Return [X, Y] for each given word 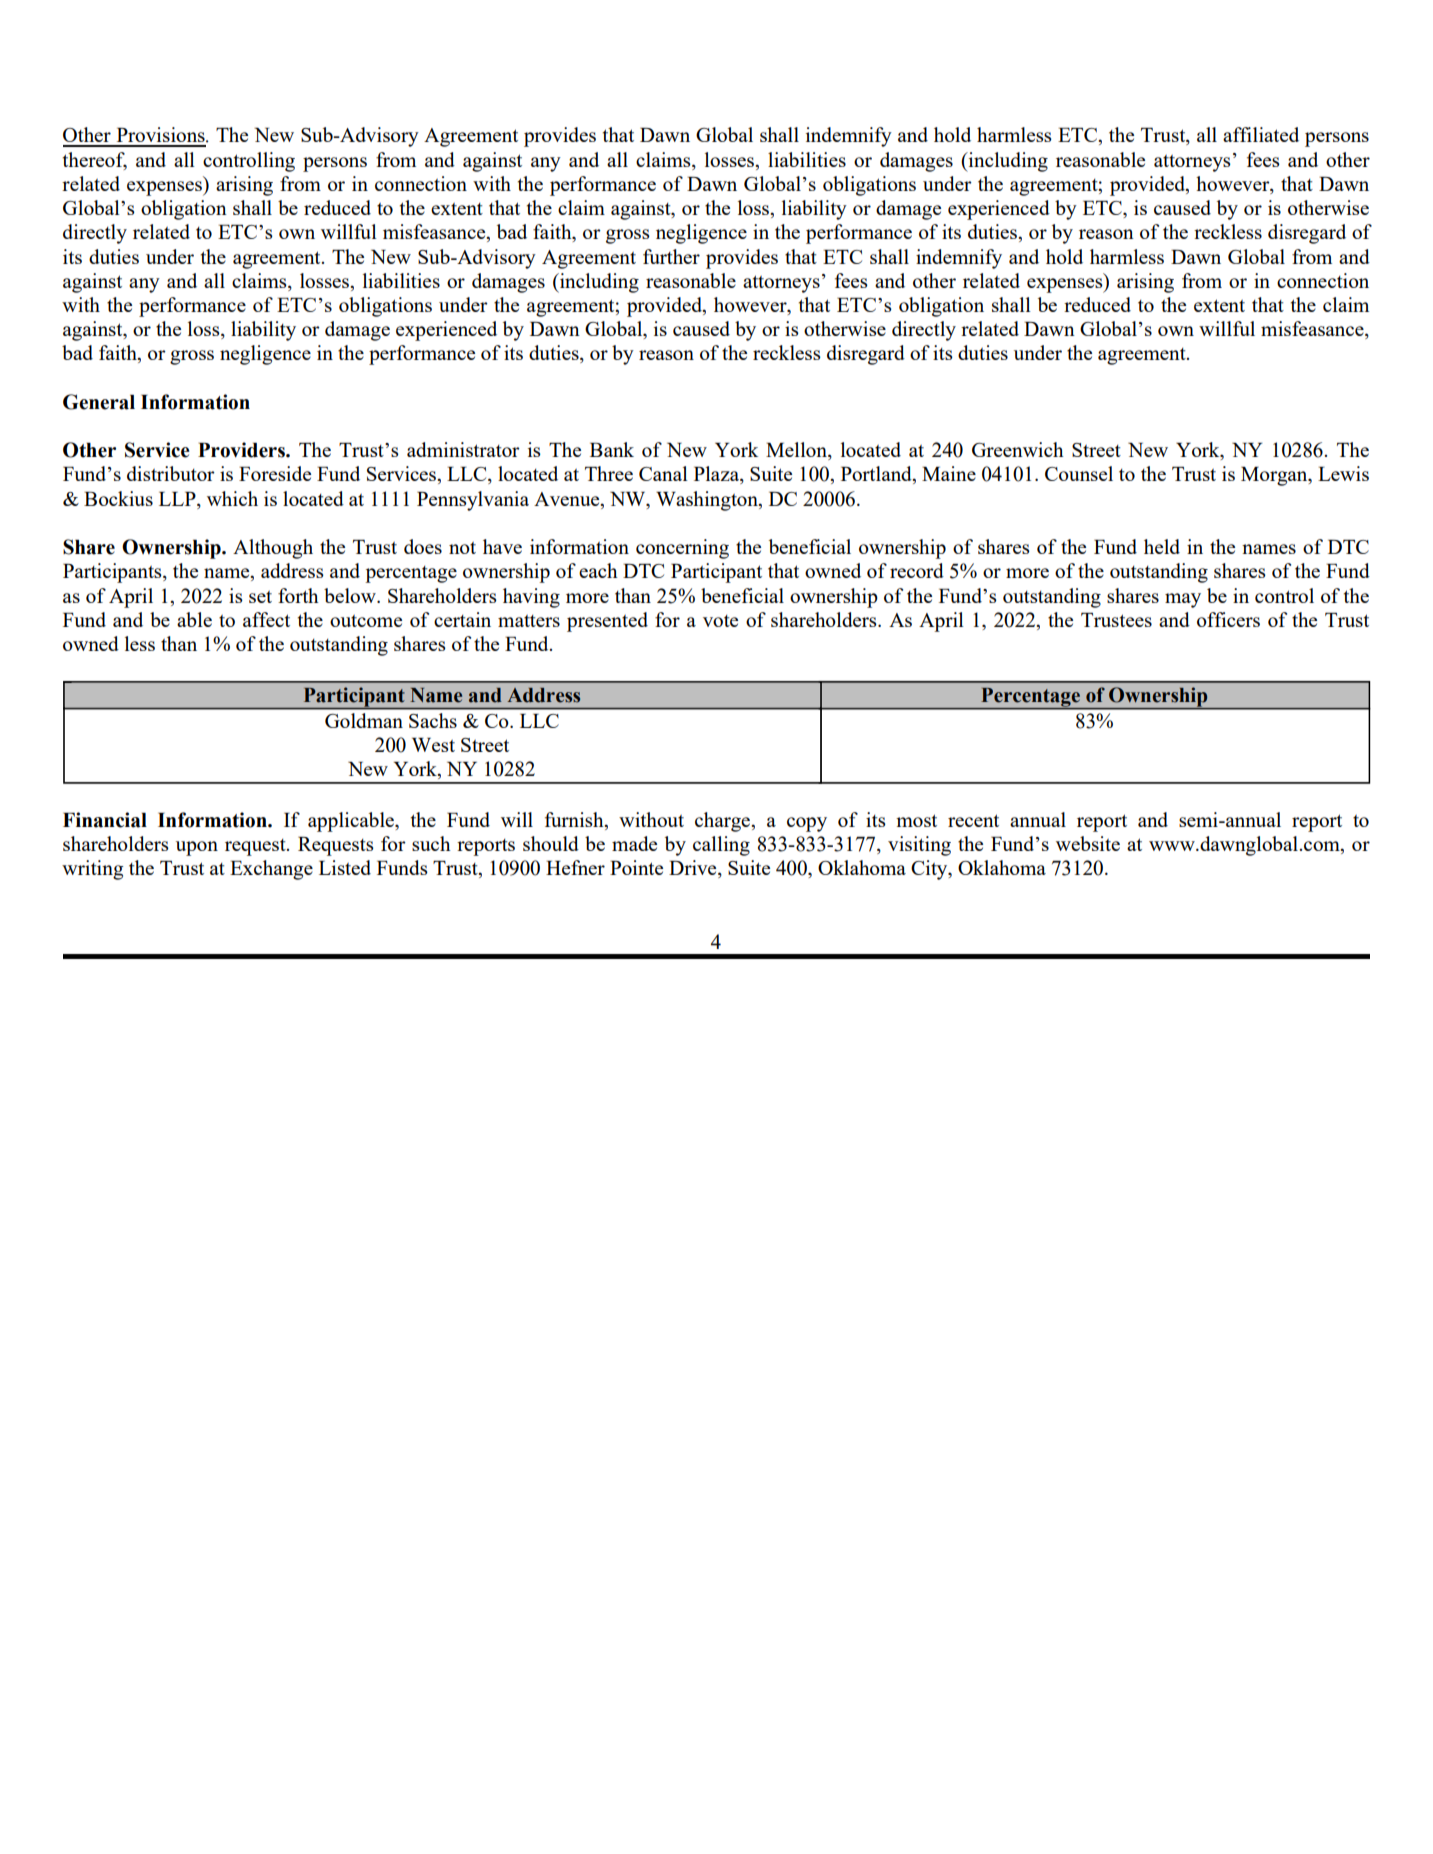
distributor [171, 473]
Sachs [433, 720]
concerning [682, 549]
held [1162, 546]
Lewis [1343, 473]
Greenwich [1018, 449]
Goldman [364, 720]
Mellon [797, 451]
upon [197, 848]
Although [273, 549]
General [99, 402]
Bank [612, 449]
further [671, 256]
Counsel [1079, 473]
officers [1228, 619]
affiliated [1261, 134]
